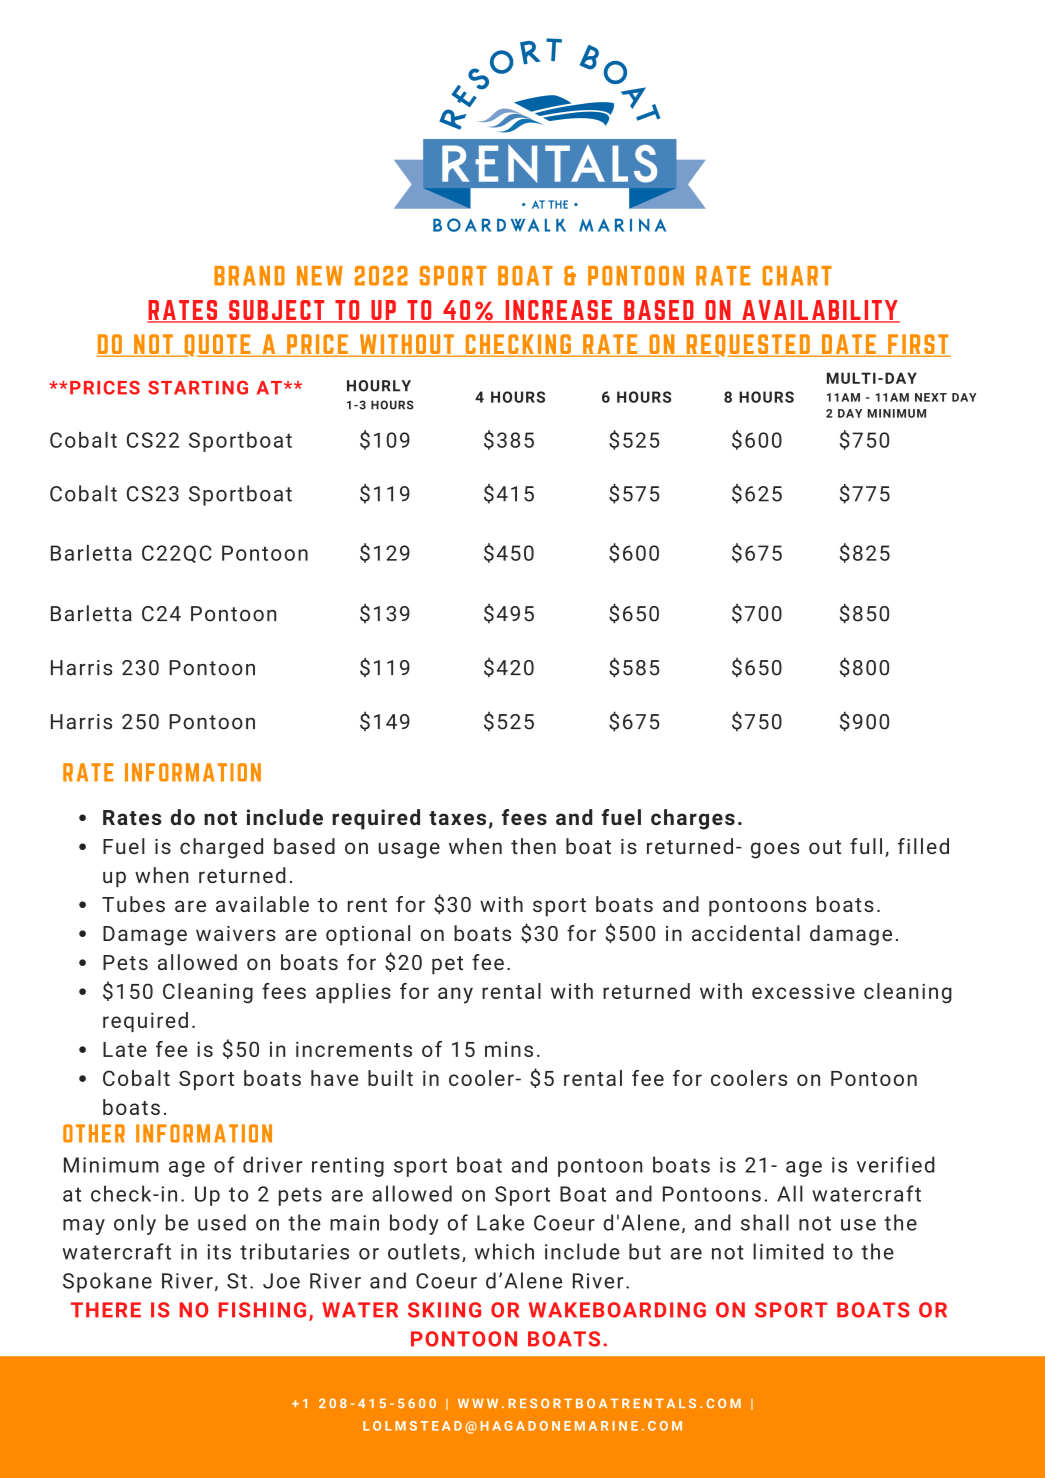 The image size is (1045, 1478). I want to click on verified, so click(896, 1164).
